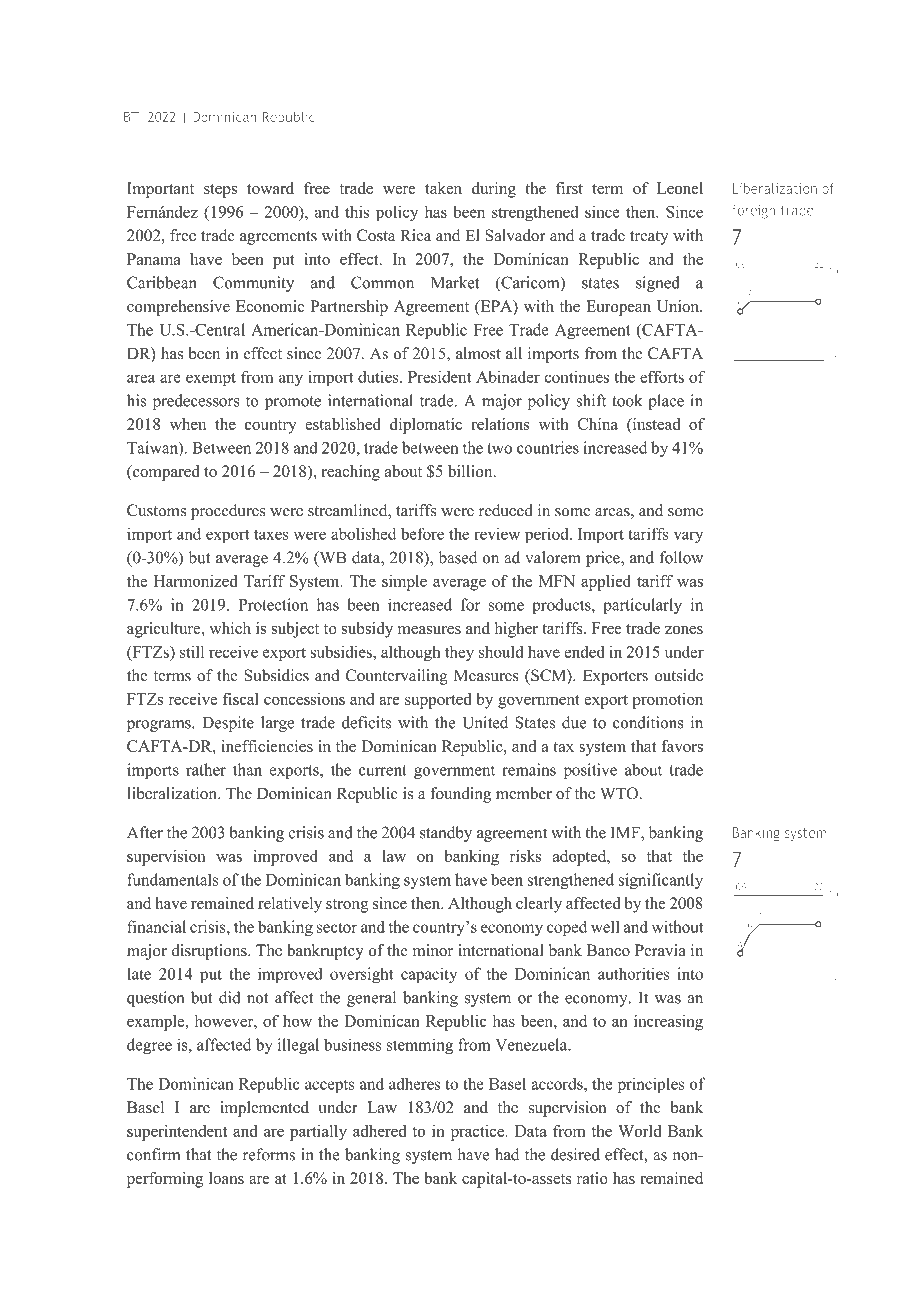  What do you see at coordinates (192, 651) in the screenshot?
I see `still` at bounding box center [192, 651].
